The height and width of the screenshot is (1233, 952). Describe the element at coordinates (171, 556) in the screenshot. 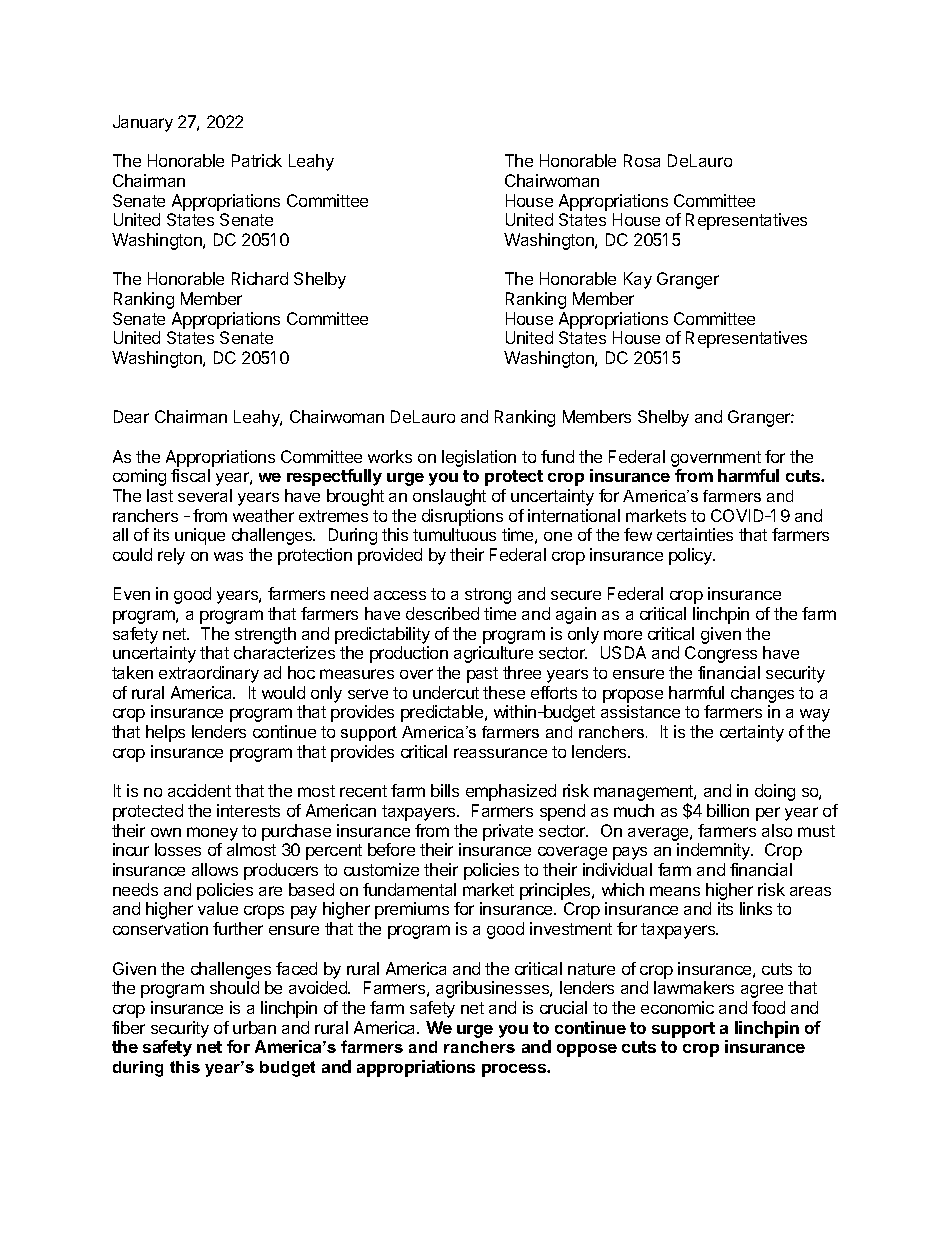

I see `rely` at that location.
